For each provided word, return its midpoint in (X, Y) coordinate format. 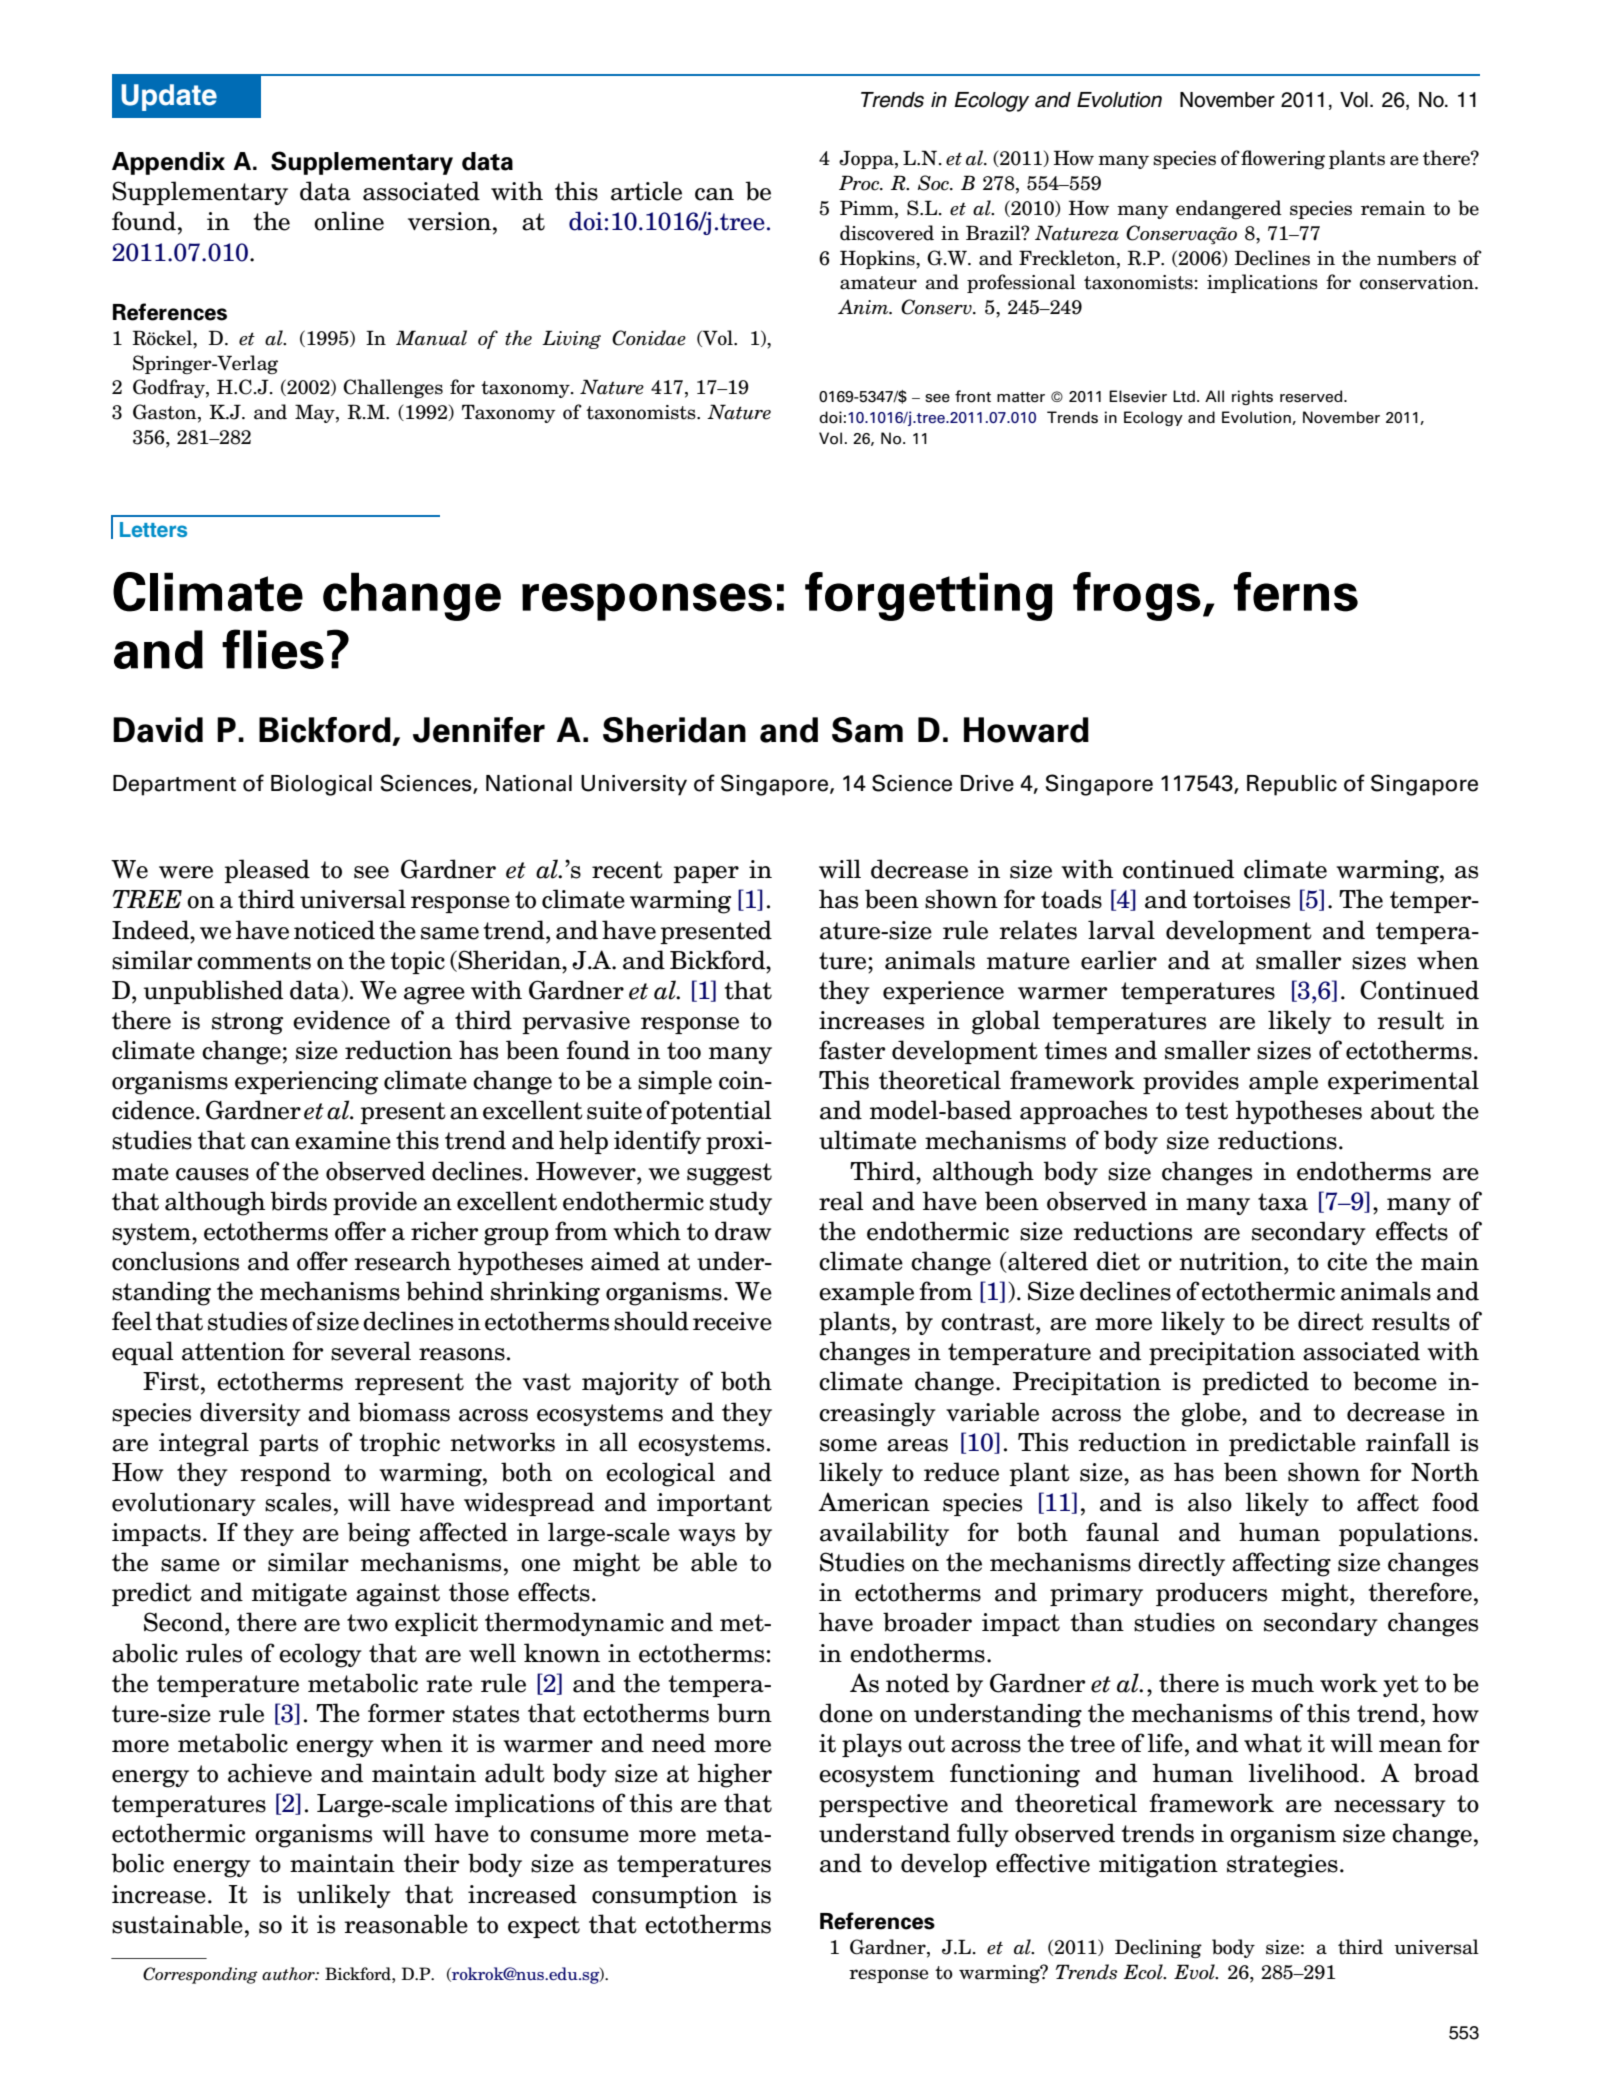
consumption (665, 1896)
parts (288, 1445)
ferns (1296, 592)
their (431, 1863)
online (349, 221)
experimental (1403, 1082)
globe (1212, 1414)
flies (273, 649)
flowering (1283, 159)
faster (852, 1050)
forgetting (928, 596)
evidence (341, 1020)
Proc (860, 183)
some (848, 1445)
